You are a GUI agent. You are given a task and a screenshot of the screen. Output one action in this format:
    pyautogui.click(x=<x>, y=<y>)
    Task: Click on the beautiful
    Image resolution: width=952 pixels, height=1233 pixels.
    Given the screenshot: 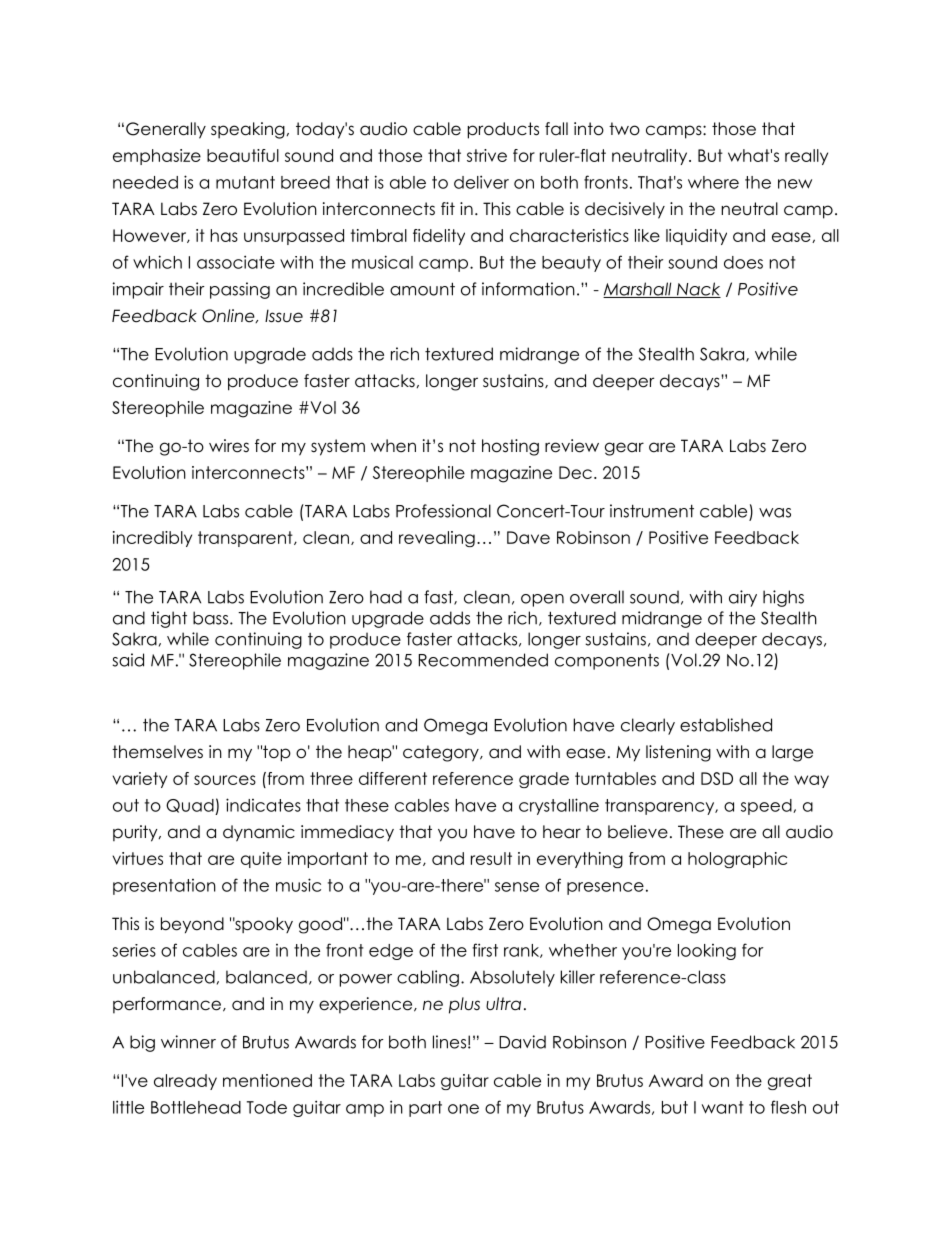 What is the action you would take?
    pyautogui.click(x=243, y=155)
